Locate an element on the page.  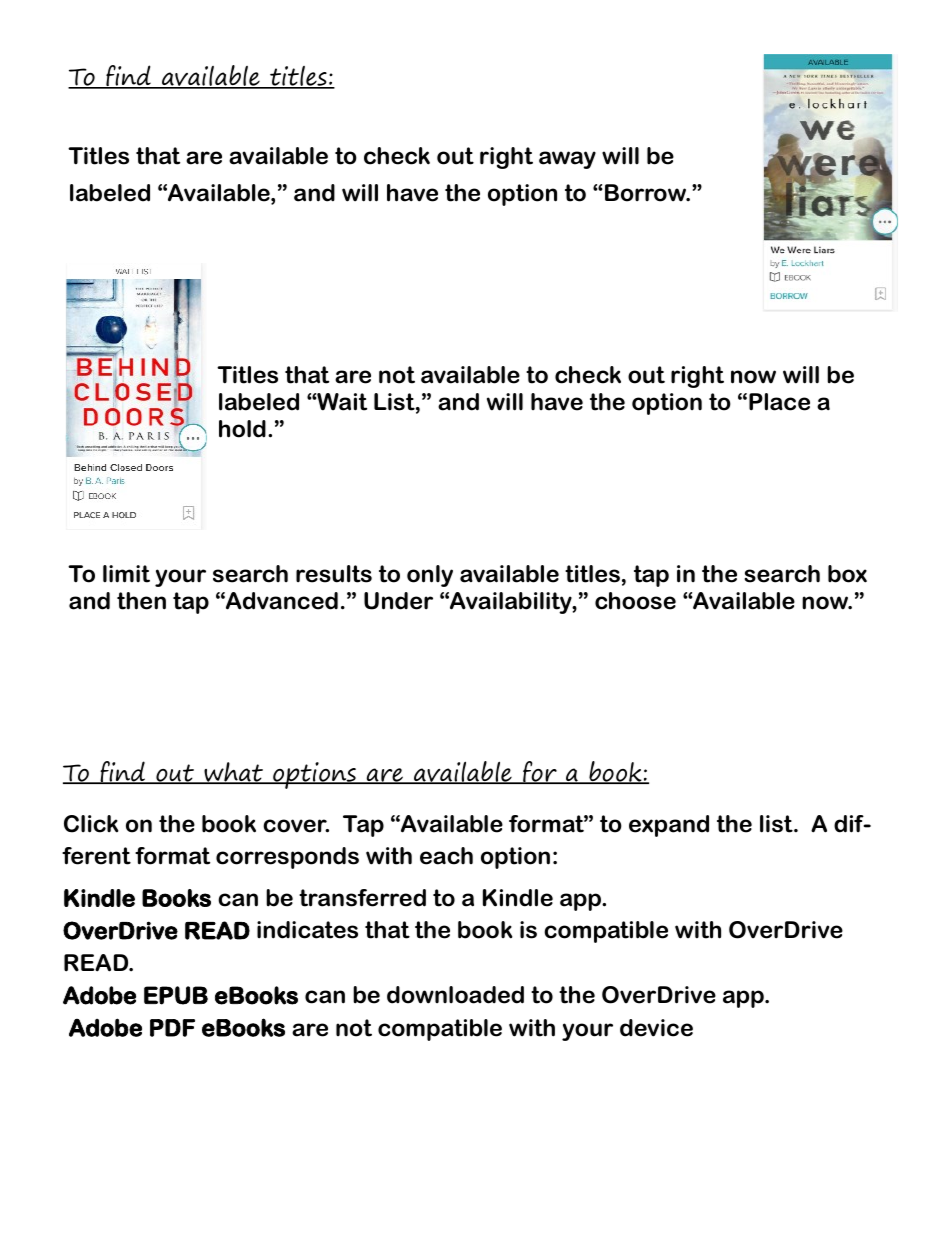
expand is located at coordinates (669, 826).
